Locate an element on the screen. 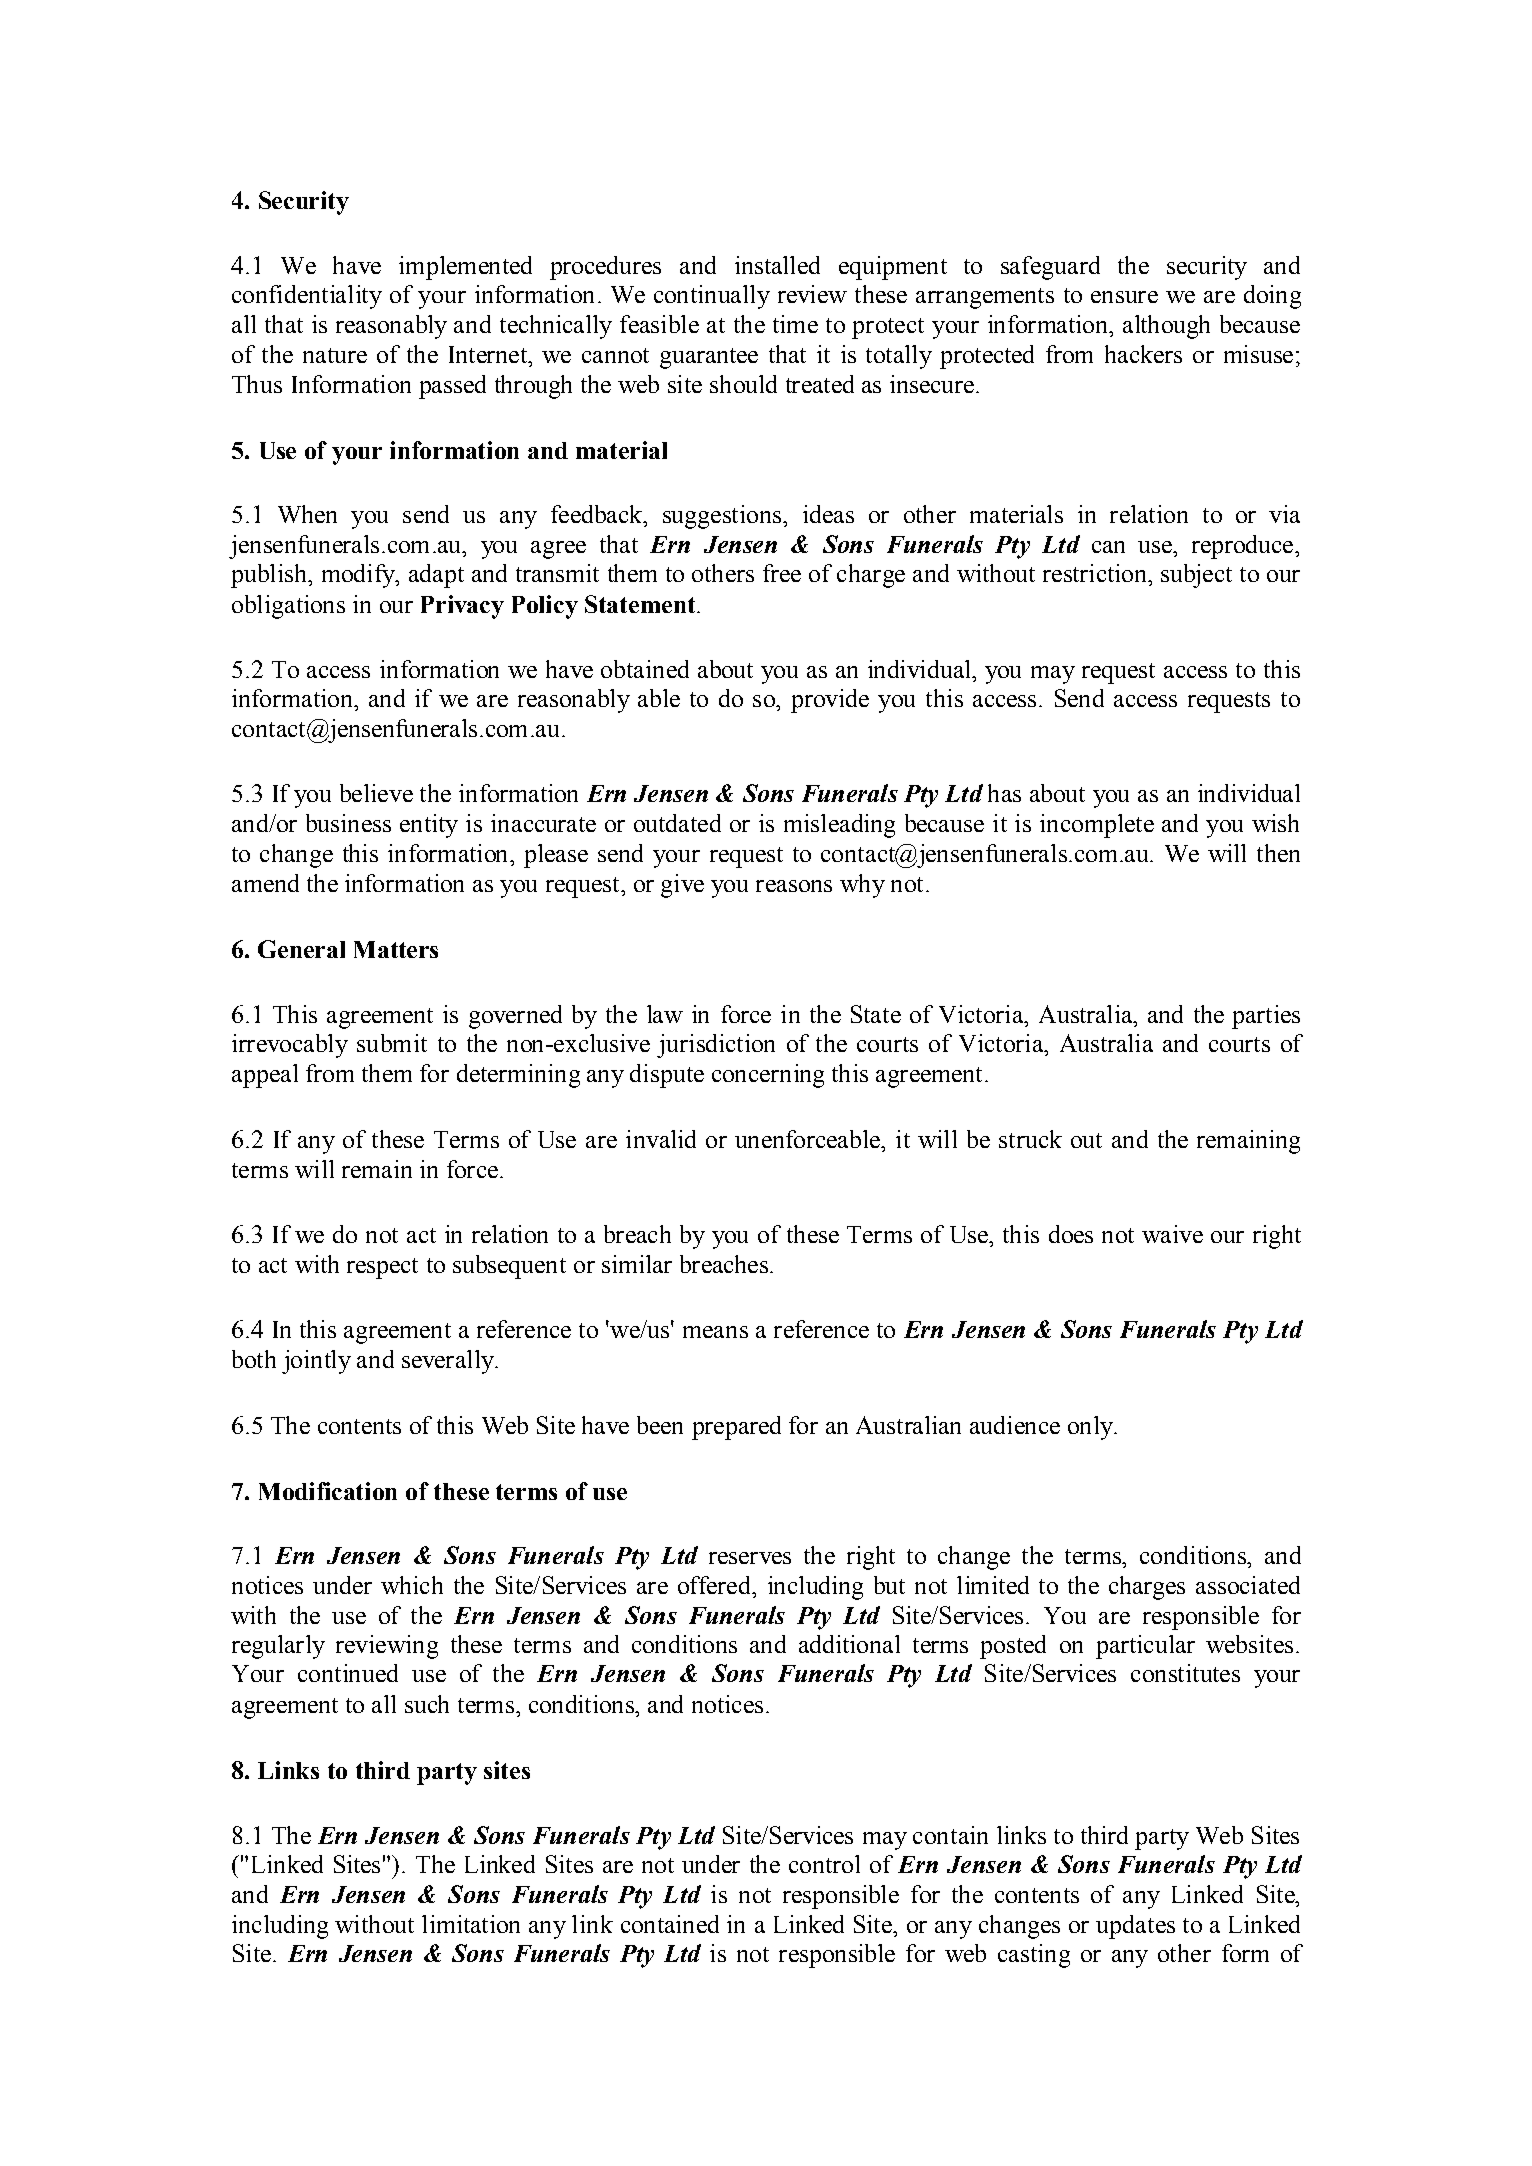 This screenshot has height=2166, width=1532. concerning is located at coordinates (768, 1076).
